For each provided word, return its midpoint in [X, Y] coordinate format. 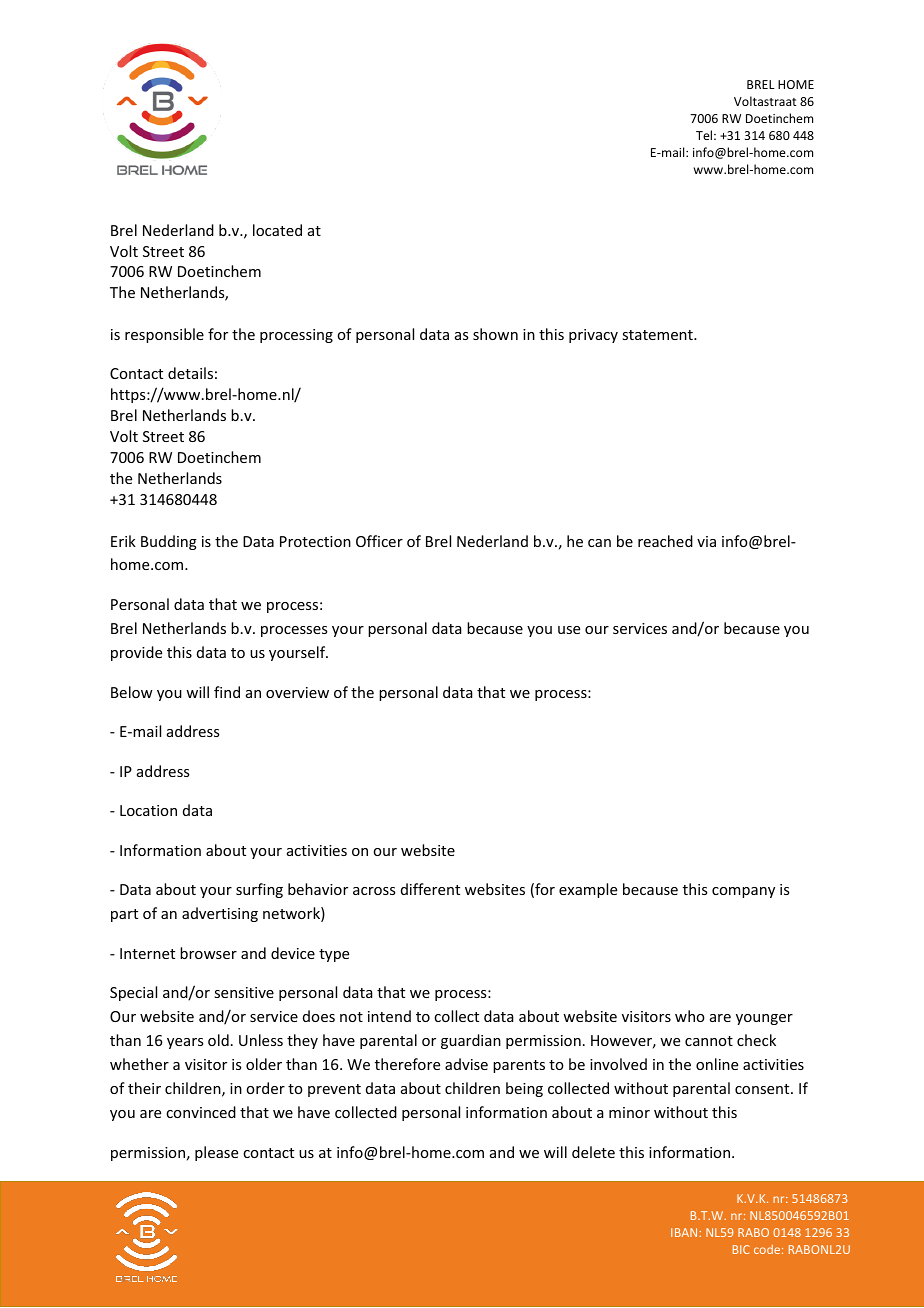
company [743, 892]
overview [297, 692]
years [185, 1043]
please [216, 1153]
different [430, 889]
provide [136, 653]
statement [658, 335]
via [706, 541]
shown [495, 334]
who [690, 1016]
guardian [471, 1041]
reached [665, 541]
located [277, 230]
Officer [379, 541]
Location [148, 810]
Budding [169, 542]
